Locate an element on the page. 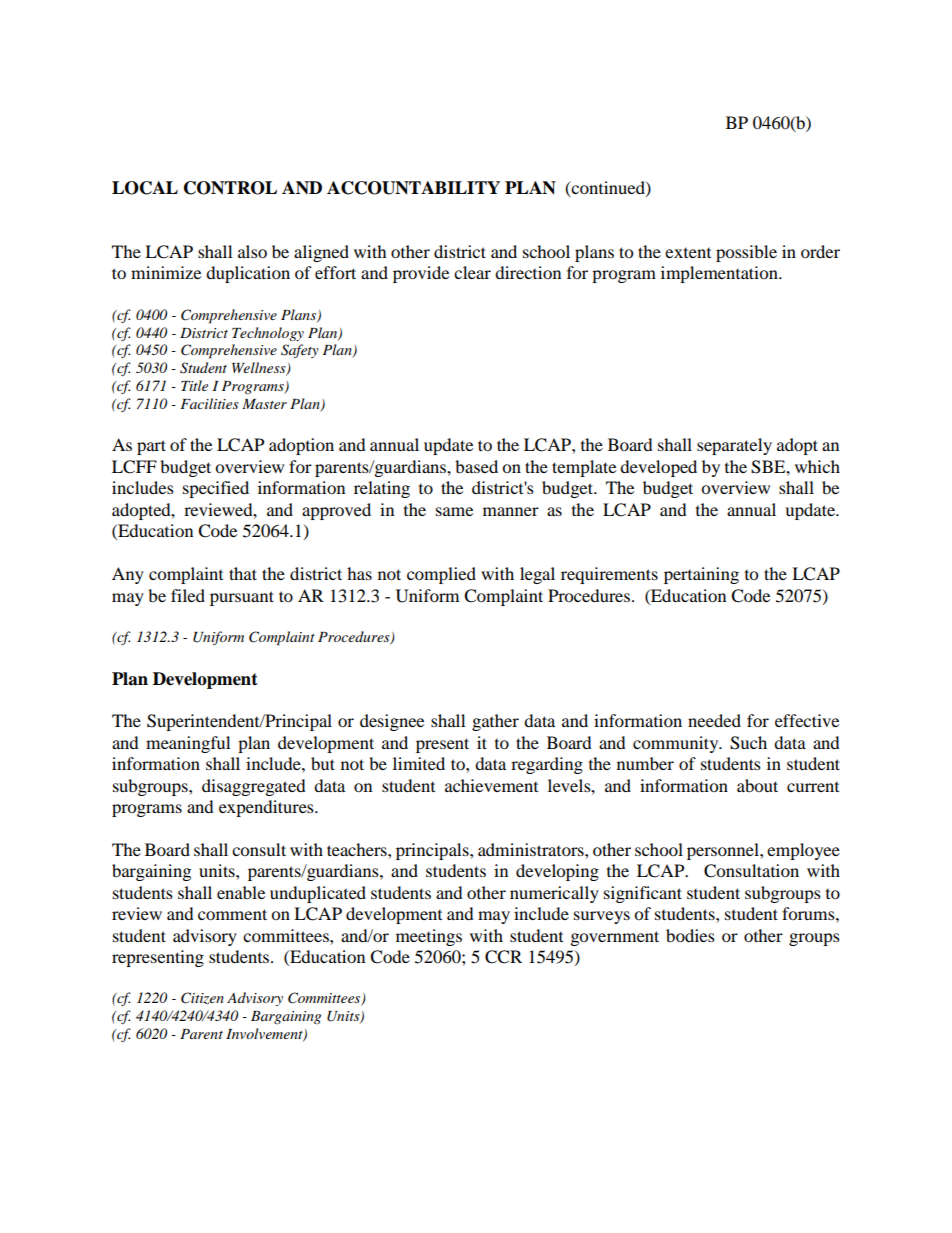  separately is located at coordinates (734, 446).
